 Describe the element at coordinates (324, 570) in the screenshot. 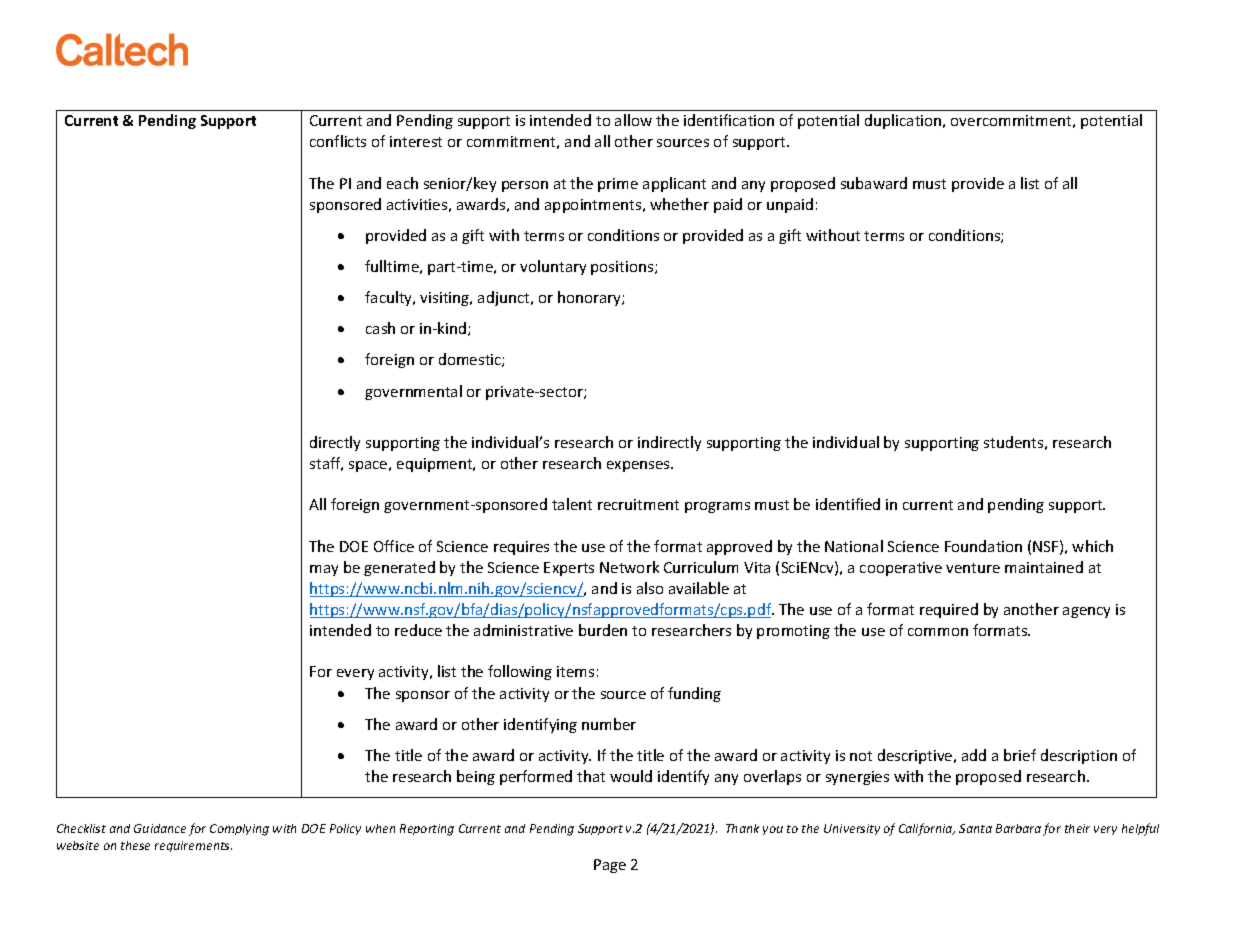

I see `may` at that location.
